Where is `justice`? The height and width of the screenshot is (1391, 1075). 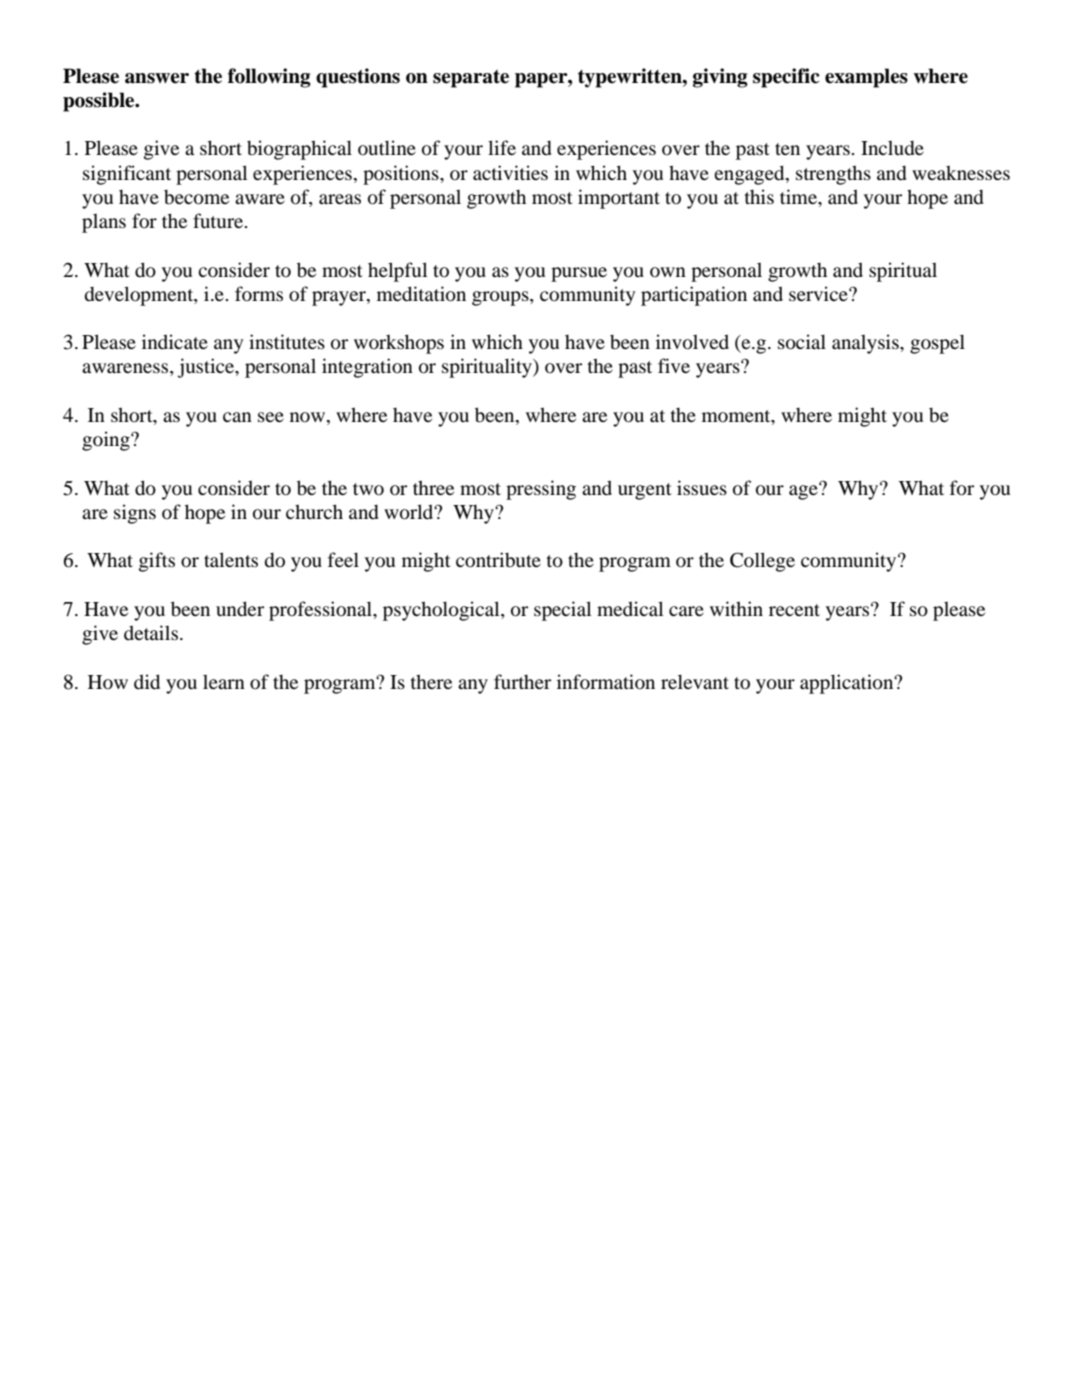
justice is located at coordinates (207, 368).
